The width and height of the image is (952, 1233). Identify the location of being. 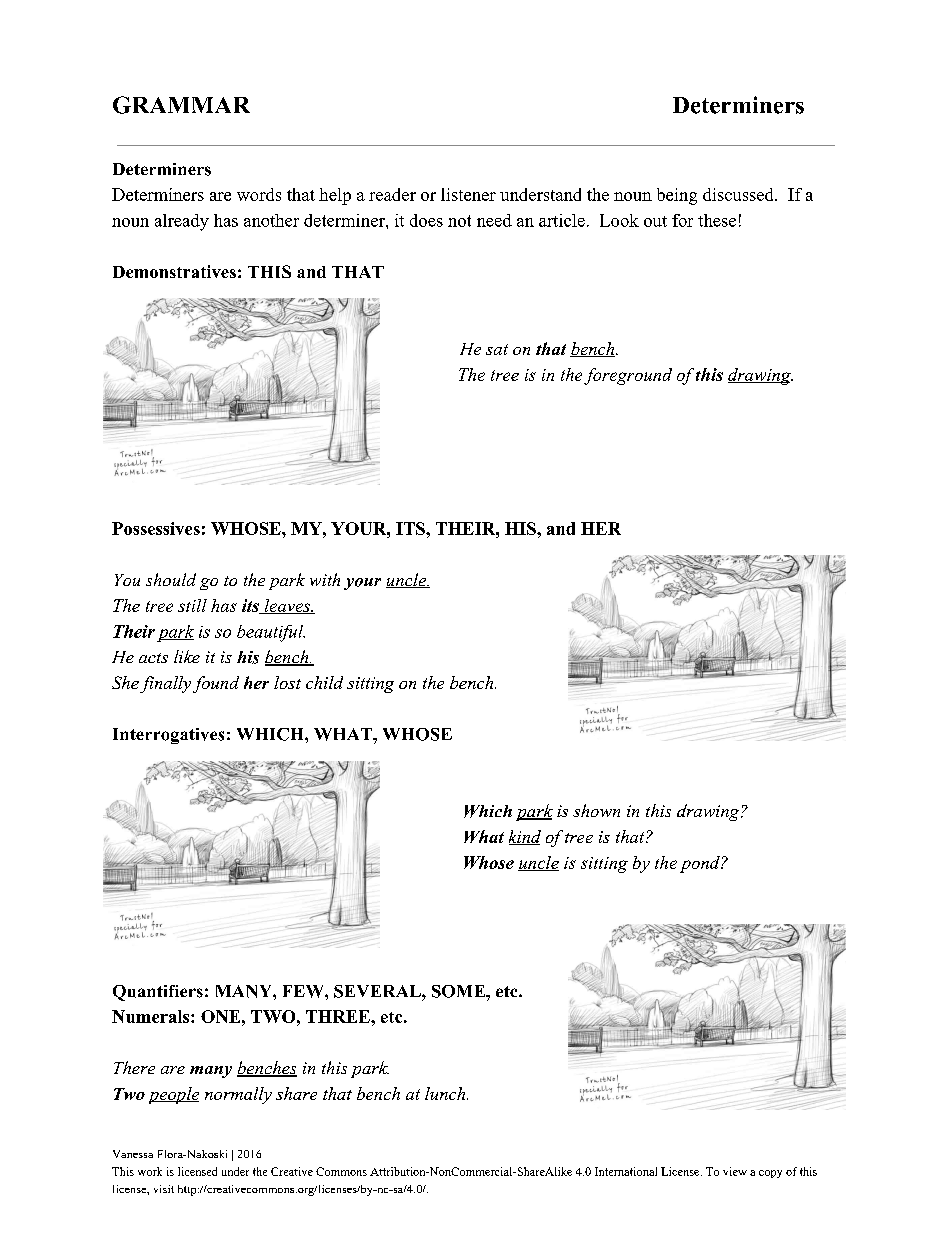
(677, 196).
